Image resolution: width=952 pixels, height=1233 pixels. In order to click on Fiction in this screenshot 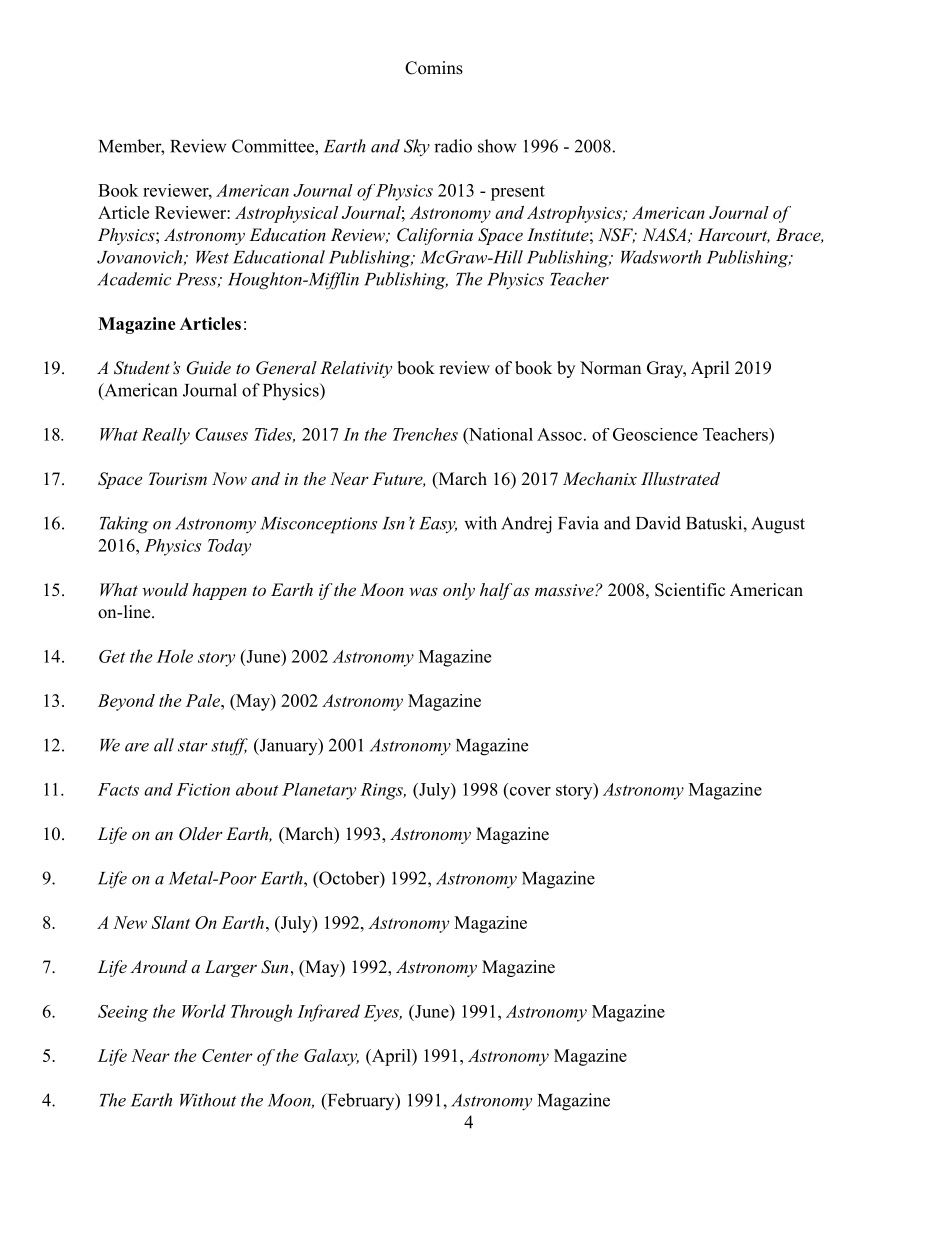, I will do `click(203, 789)`.
